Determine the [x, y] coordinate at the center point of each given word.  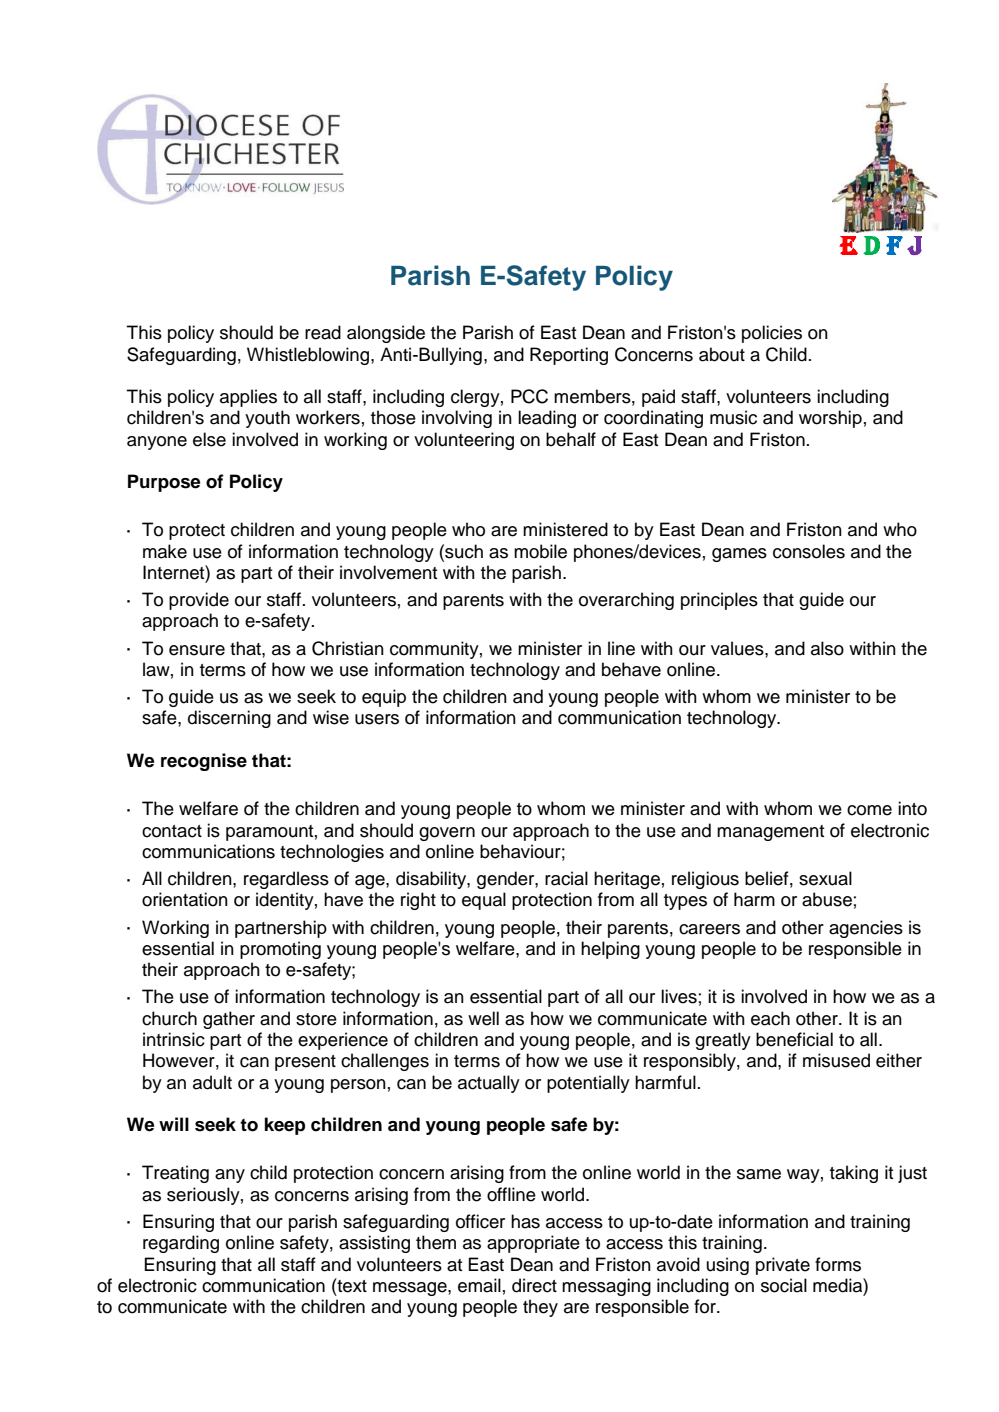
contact [172, 831]
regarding [181, 1244]
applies [248, 398]
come [869, 810]
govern [447, 834]
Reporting [569, 356]
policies [772, 334]
